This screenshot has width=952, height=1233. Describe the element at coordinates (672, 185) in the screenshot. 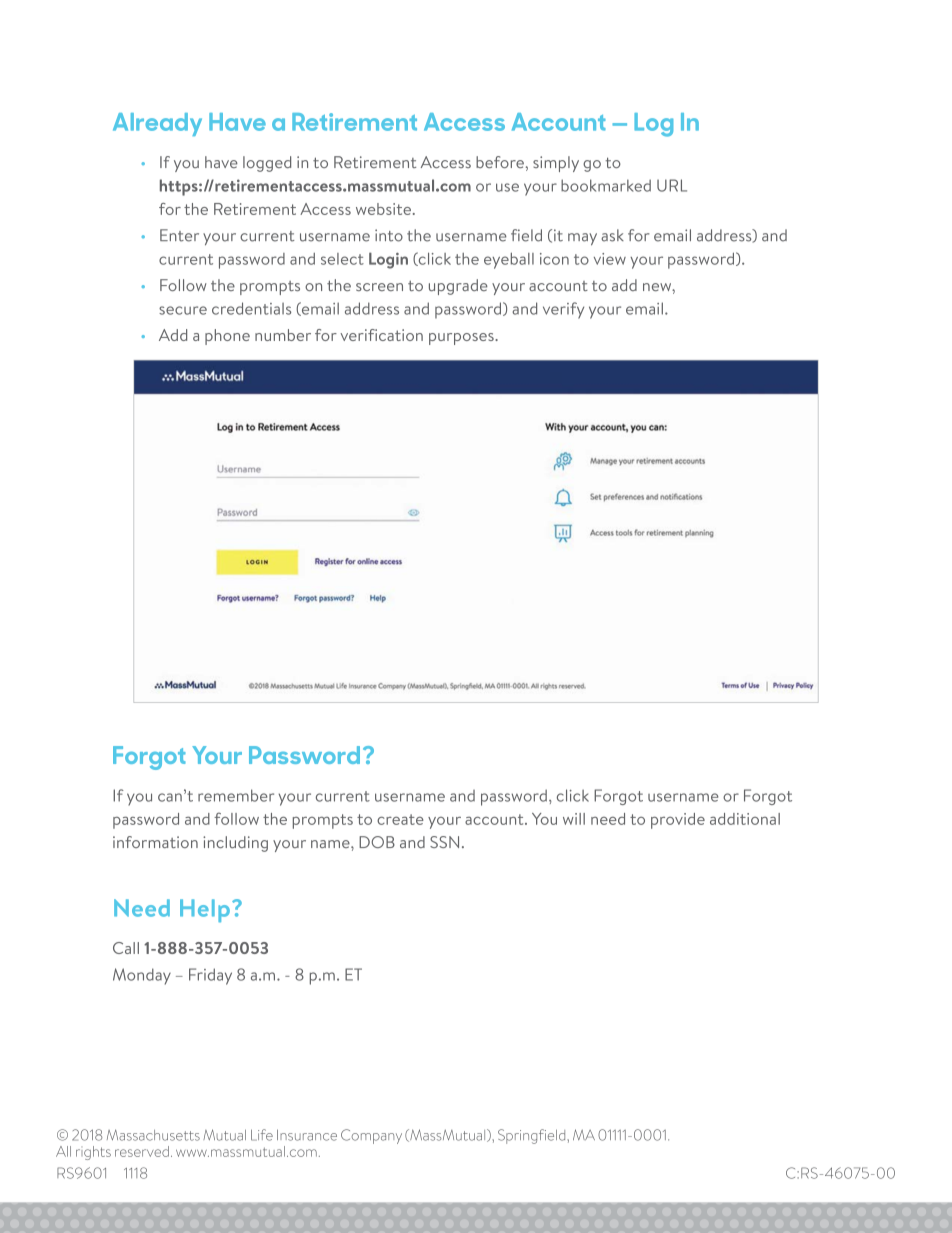

I see `URL` at that location.
